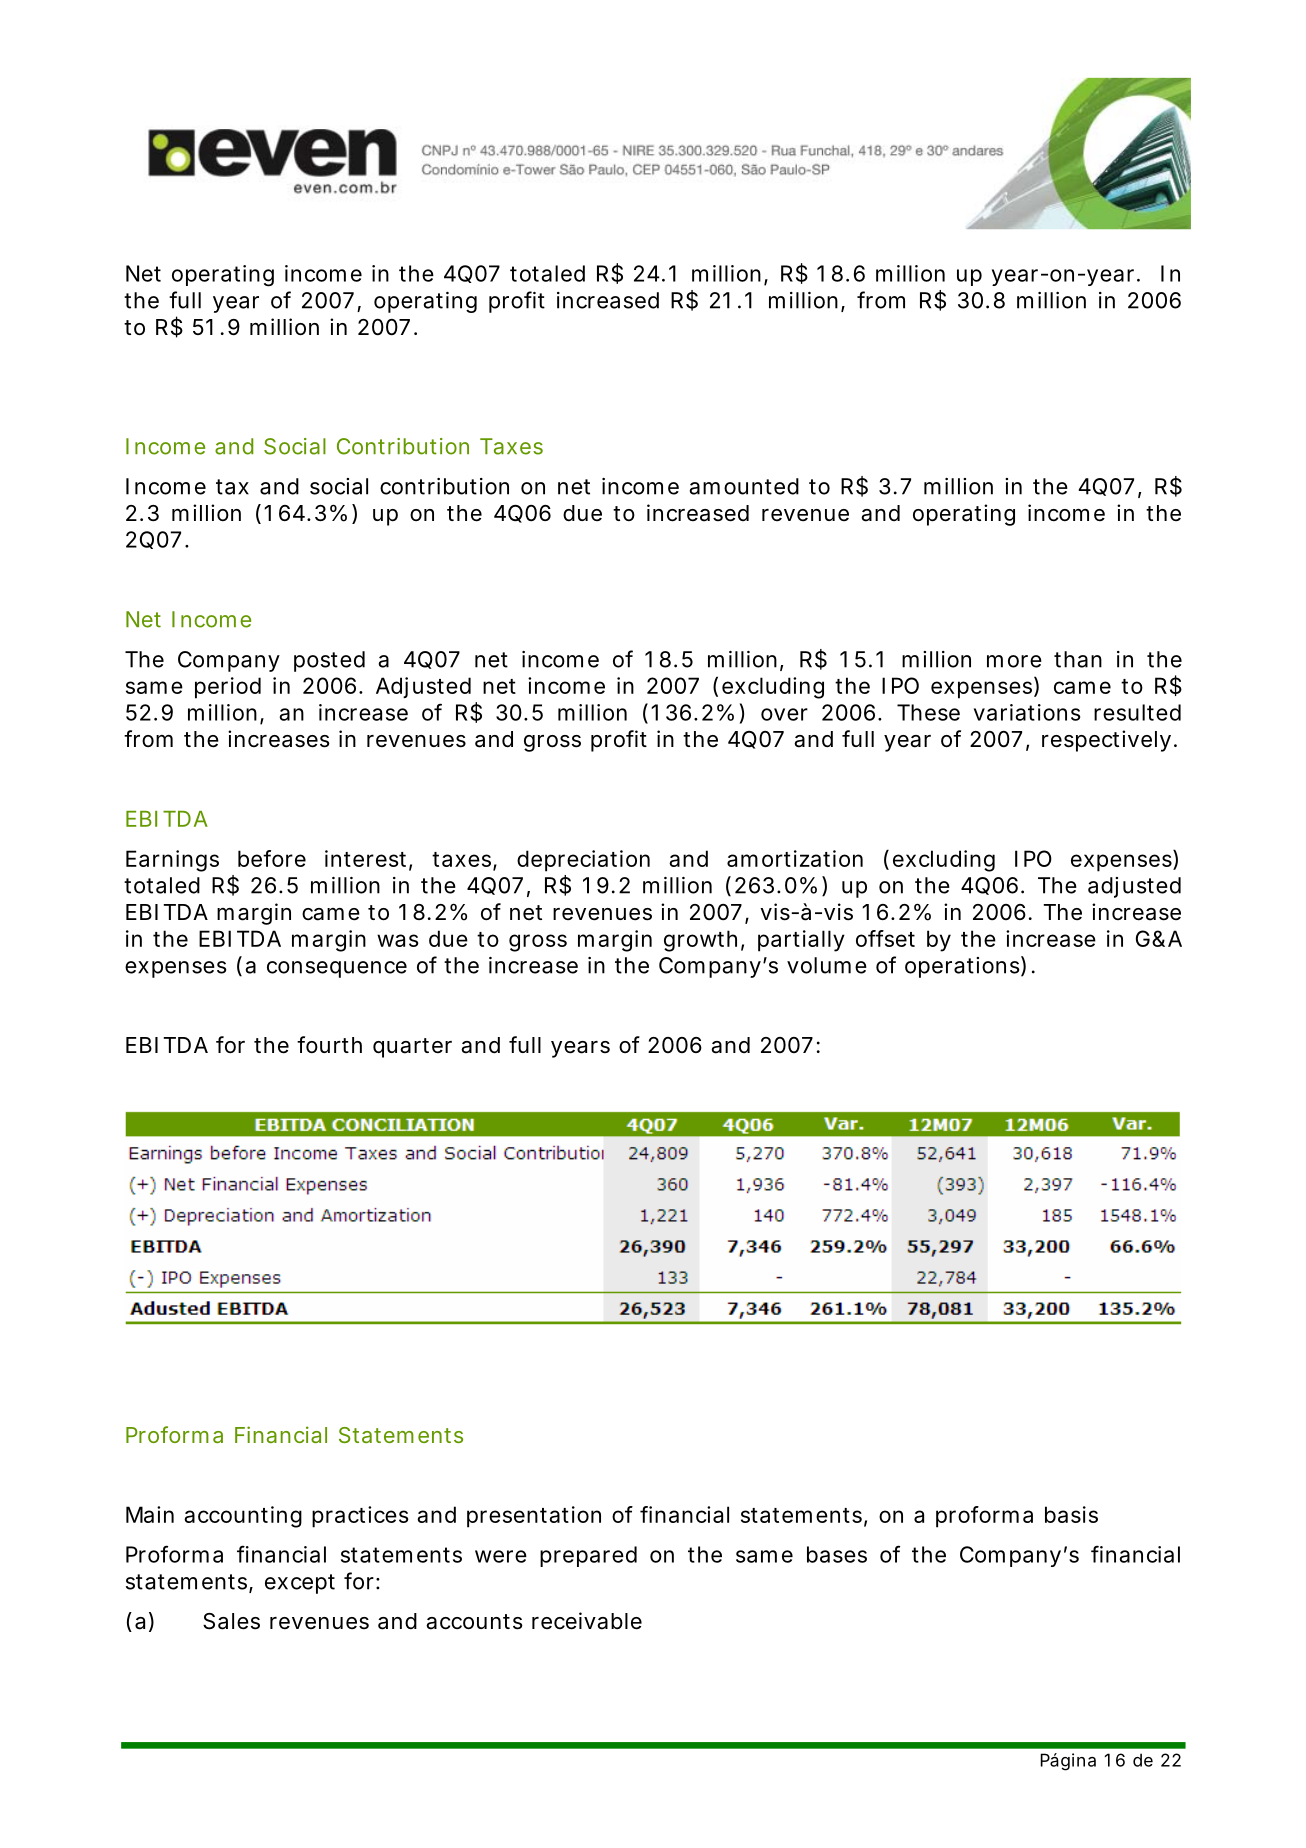  What do you see at coordinates (1071, 1514) in the page?
I see `basis` at bounding box center [1071, 1514].
